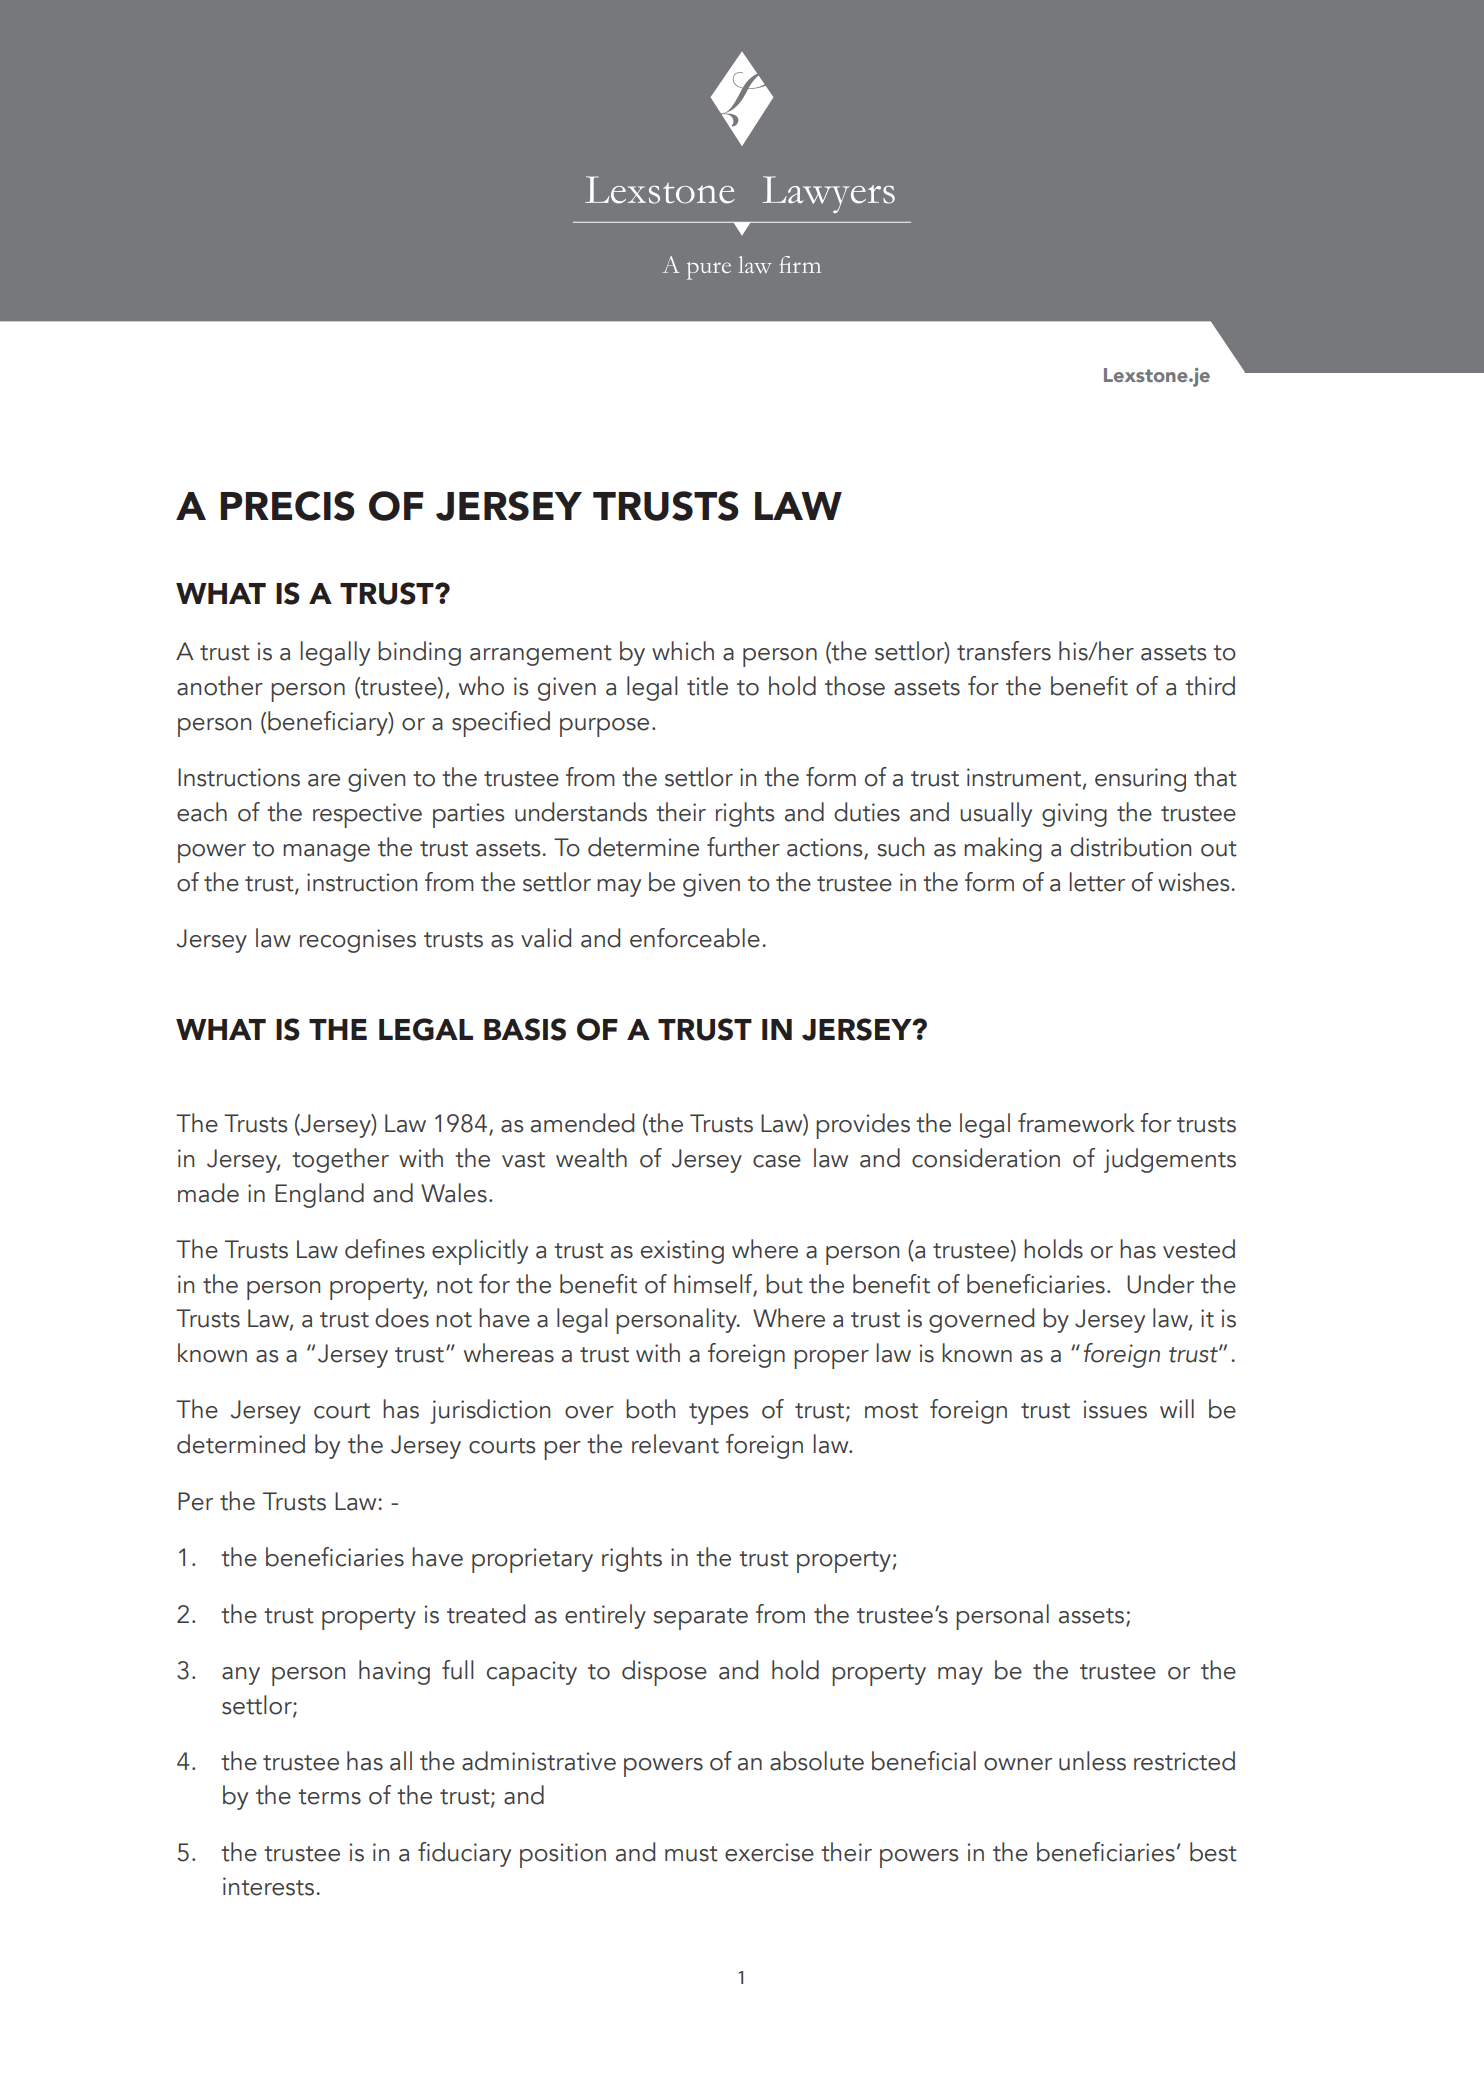 This image has width=1484, height=2098. What do you see at coordinates (691, 1854) in the image?
I see `must` at bounding box center [691, 1854].
